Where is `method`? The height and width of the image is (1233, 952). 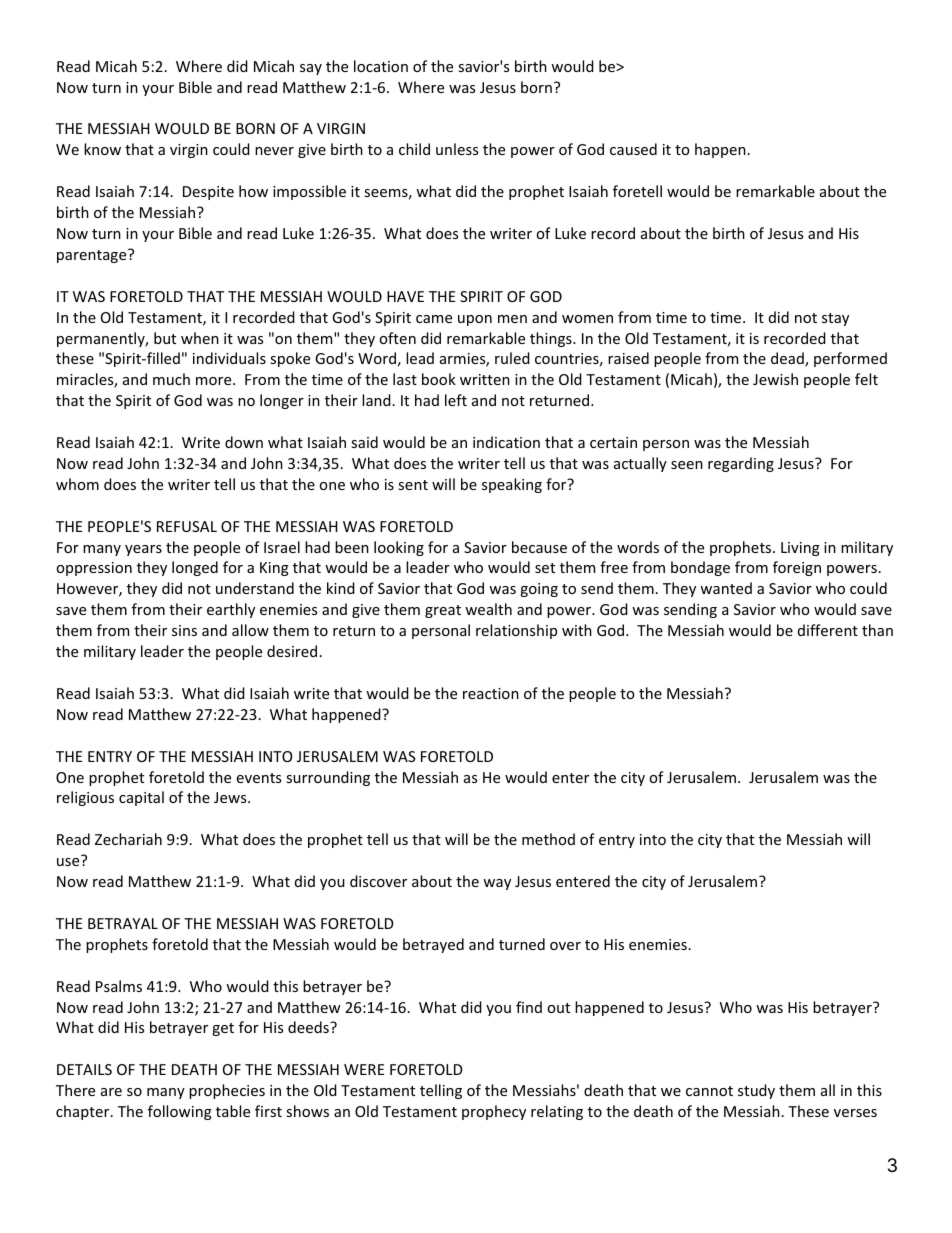
method is located at coordinates (548, 839).
